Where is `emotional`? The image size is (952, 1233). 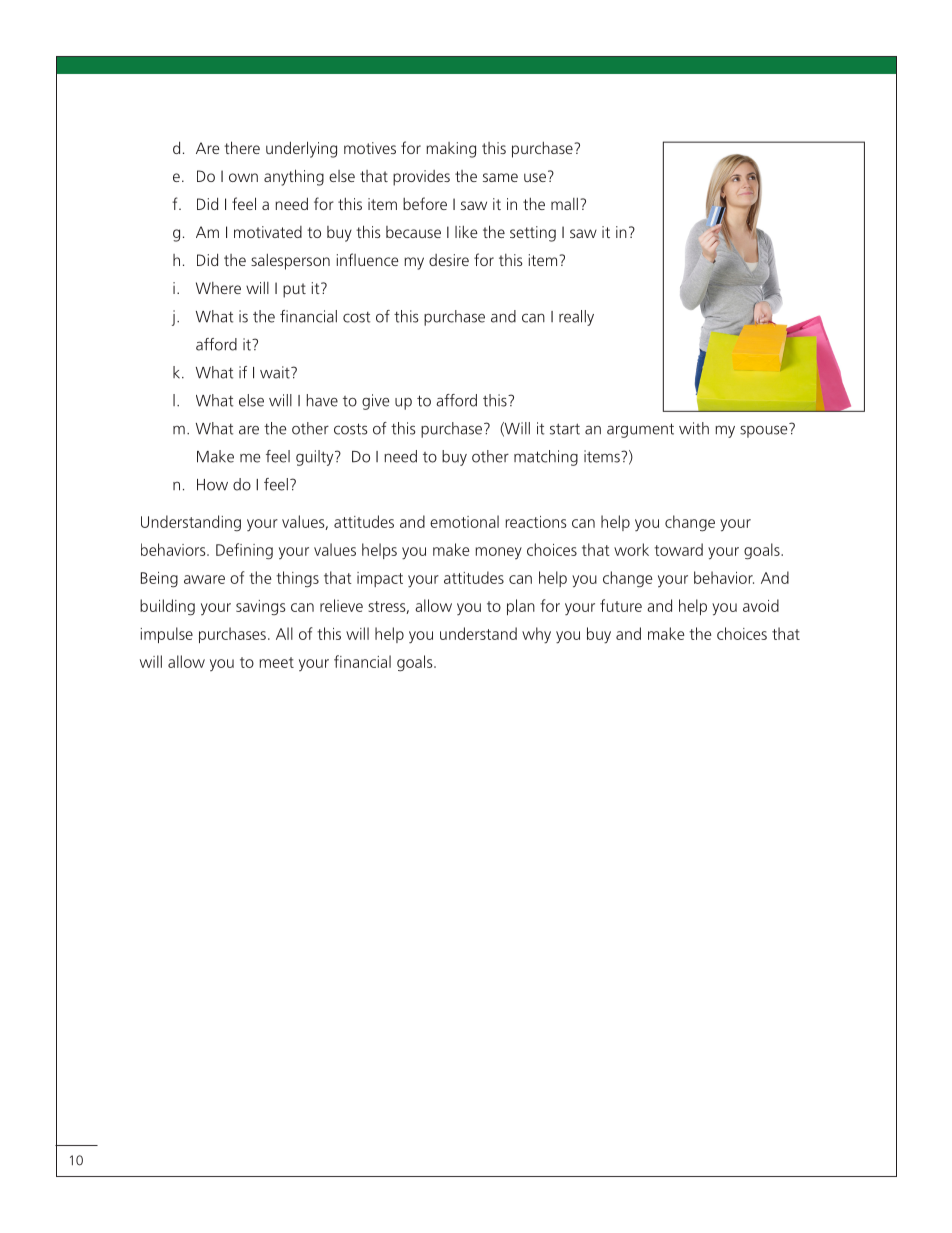
emotional is located at coordinates (464, 521).
